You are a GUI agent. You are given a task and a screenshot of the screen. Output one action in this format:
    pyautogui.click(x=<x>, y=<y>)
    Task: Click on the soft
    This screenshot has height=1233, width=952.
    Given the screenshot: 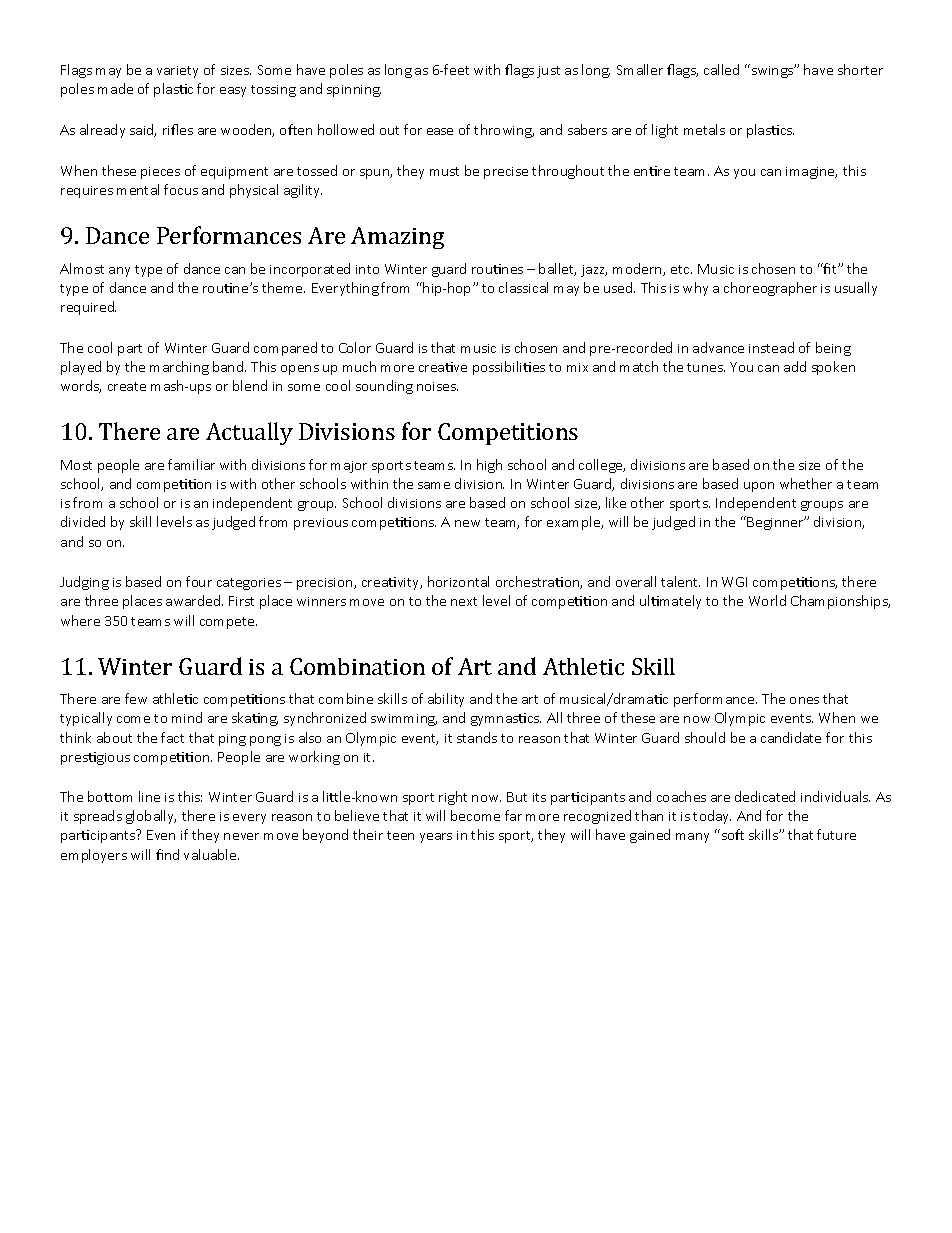 What is the action you would take?
    pyautogui.click(x=731, y=834)
